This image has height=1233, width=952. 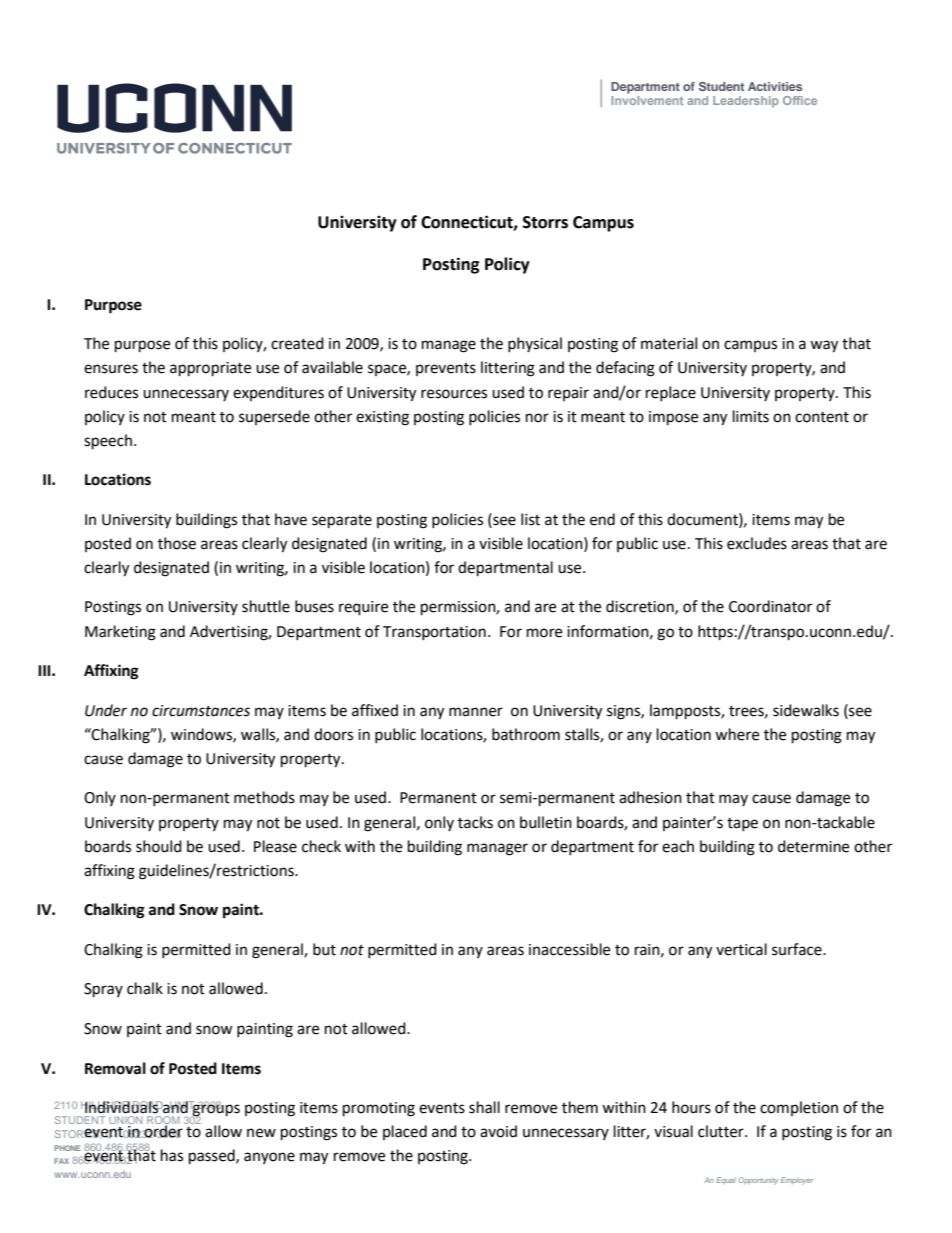 What do you see at coordinates (722, 1131) in the image?
I see `clutter` at bounding box center [722, 1131].
